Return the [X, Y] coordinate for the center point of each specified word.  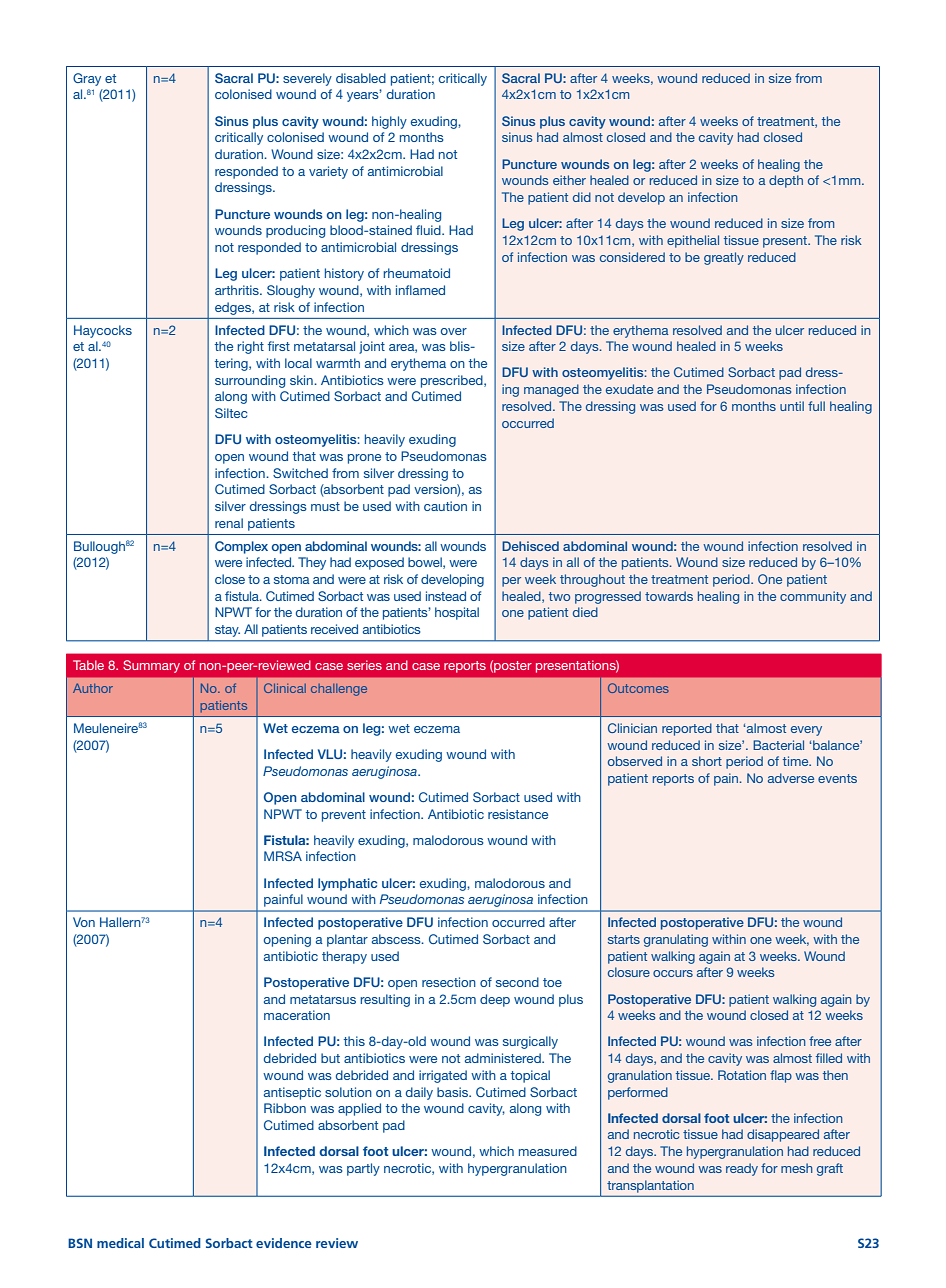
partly [363, 1169]
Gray [87, 79]
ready [742, 1169]
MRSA [283, 856]
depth [786, 181]
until [792, 406]
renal [229, 523]
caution [445, 506]
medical [120, 1243]
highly [389, 122]
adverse [791, 778]
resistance [518, 814]
